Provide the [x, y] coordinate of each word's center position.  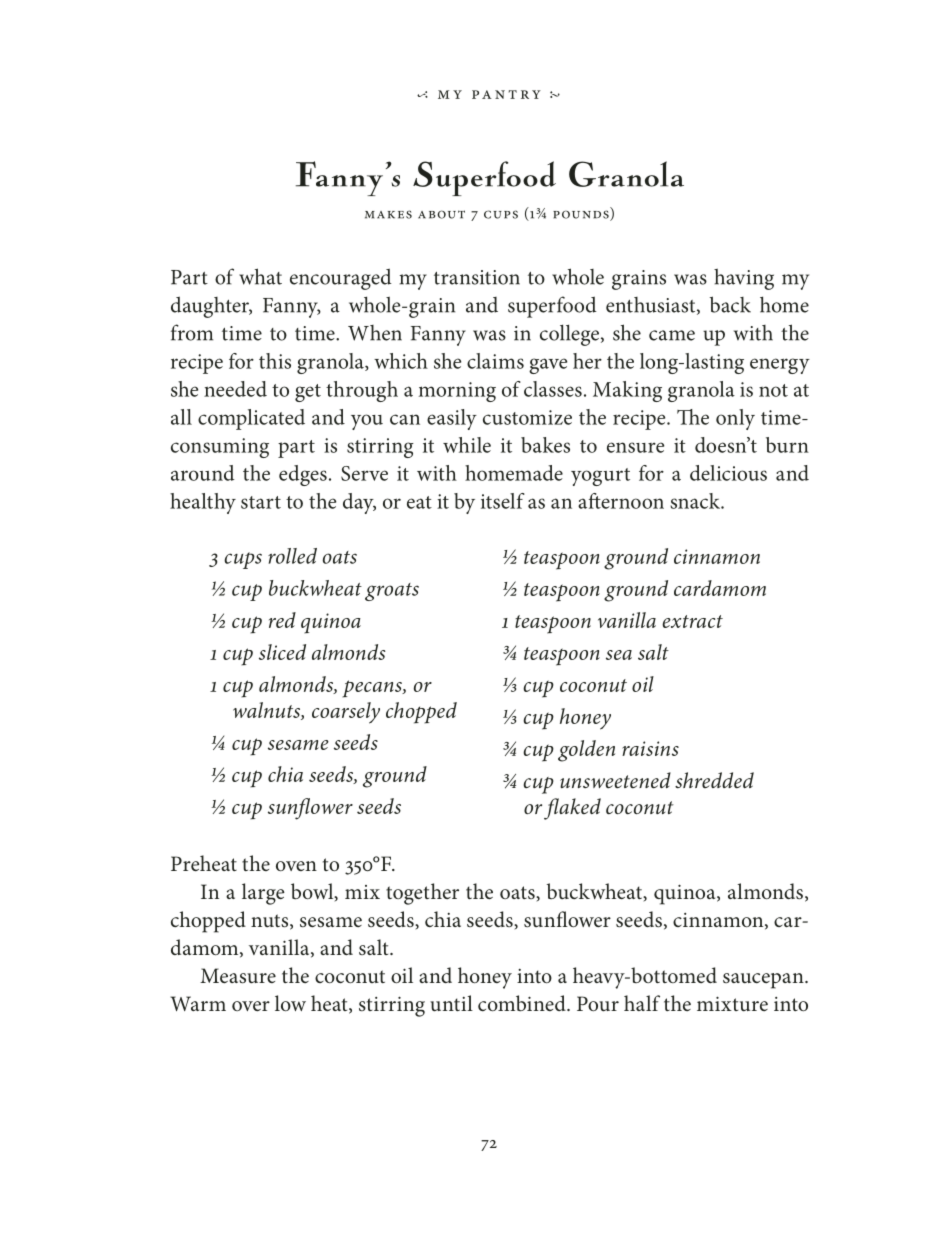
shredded [714, 780]
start [261, 502]
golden [586, 751]
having [744, 279]
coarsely [346, 713]
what [260, 276]
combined [523, 1003]
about [441, 214]
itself [503, 501]
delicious [728, 473]
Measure [238, 976]
